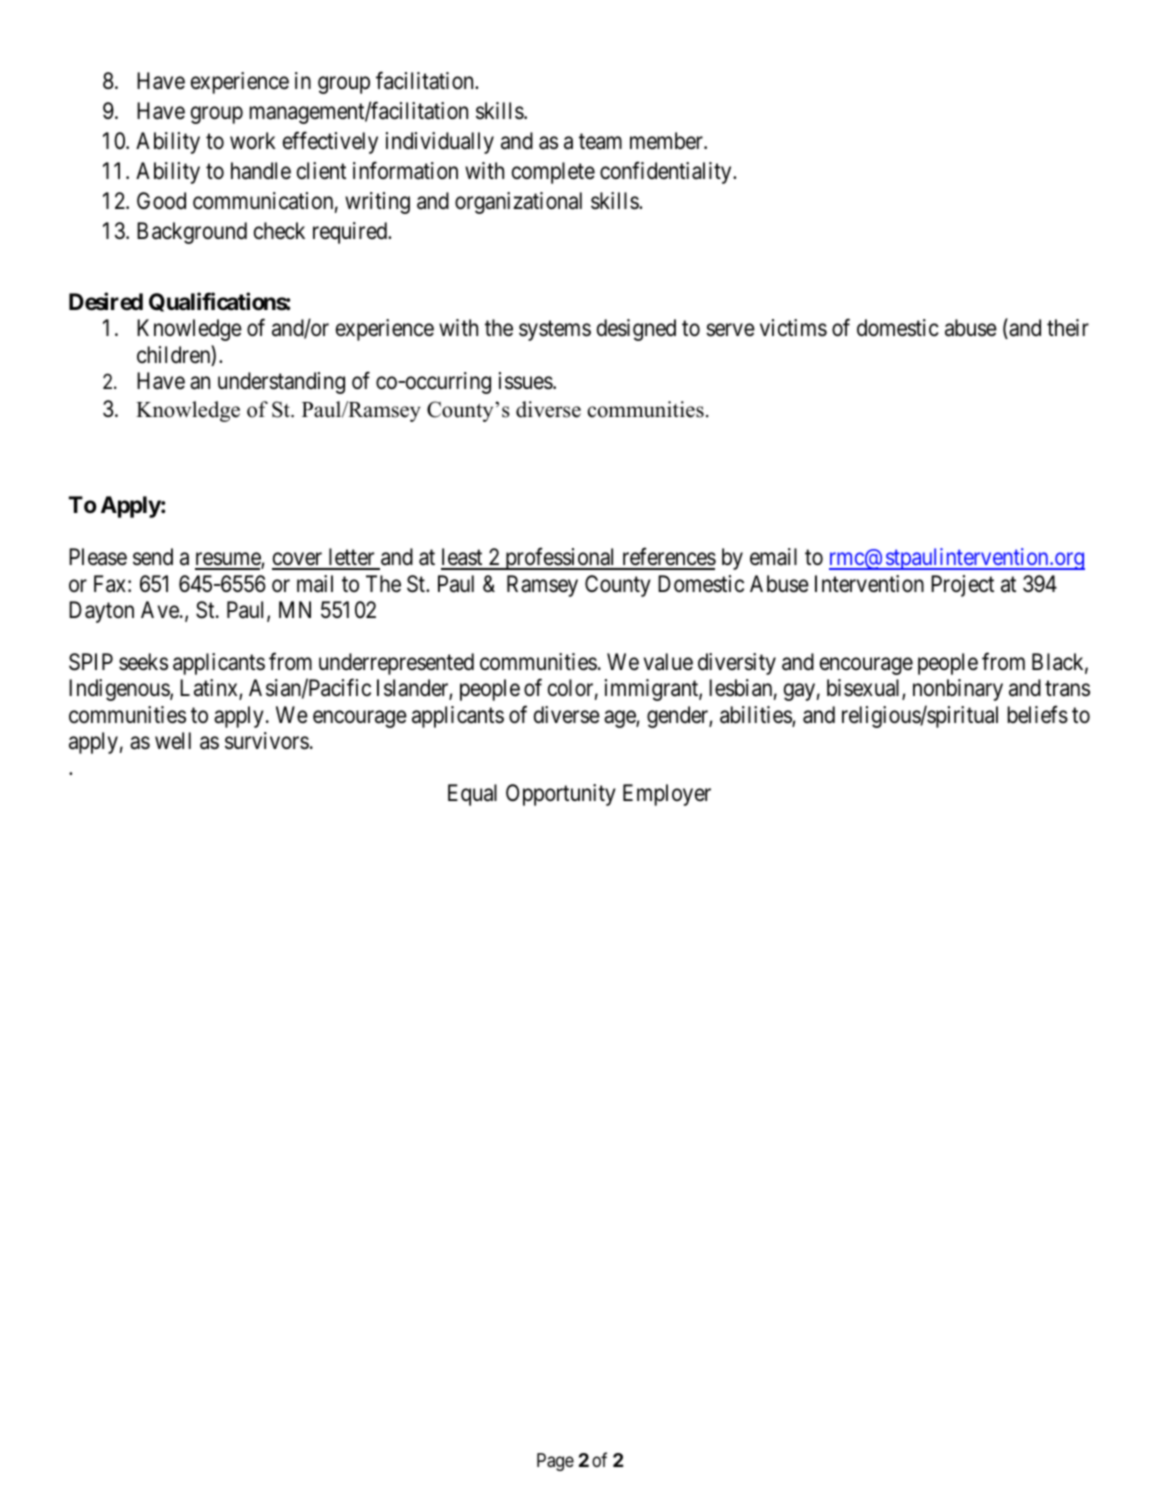 This image has width=1158, height=1499. What do you see at coordinates (756, 716) in the image?
I see `abilities` at bounding box center [756, 716].
